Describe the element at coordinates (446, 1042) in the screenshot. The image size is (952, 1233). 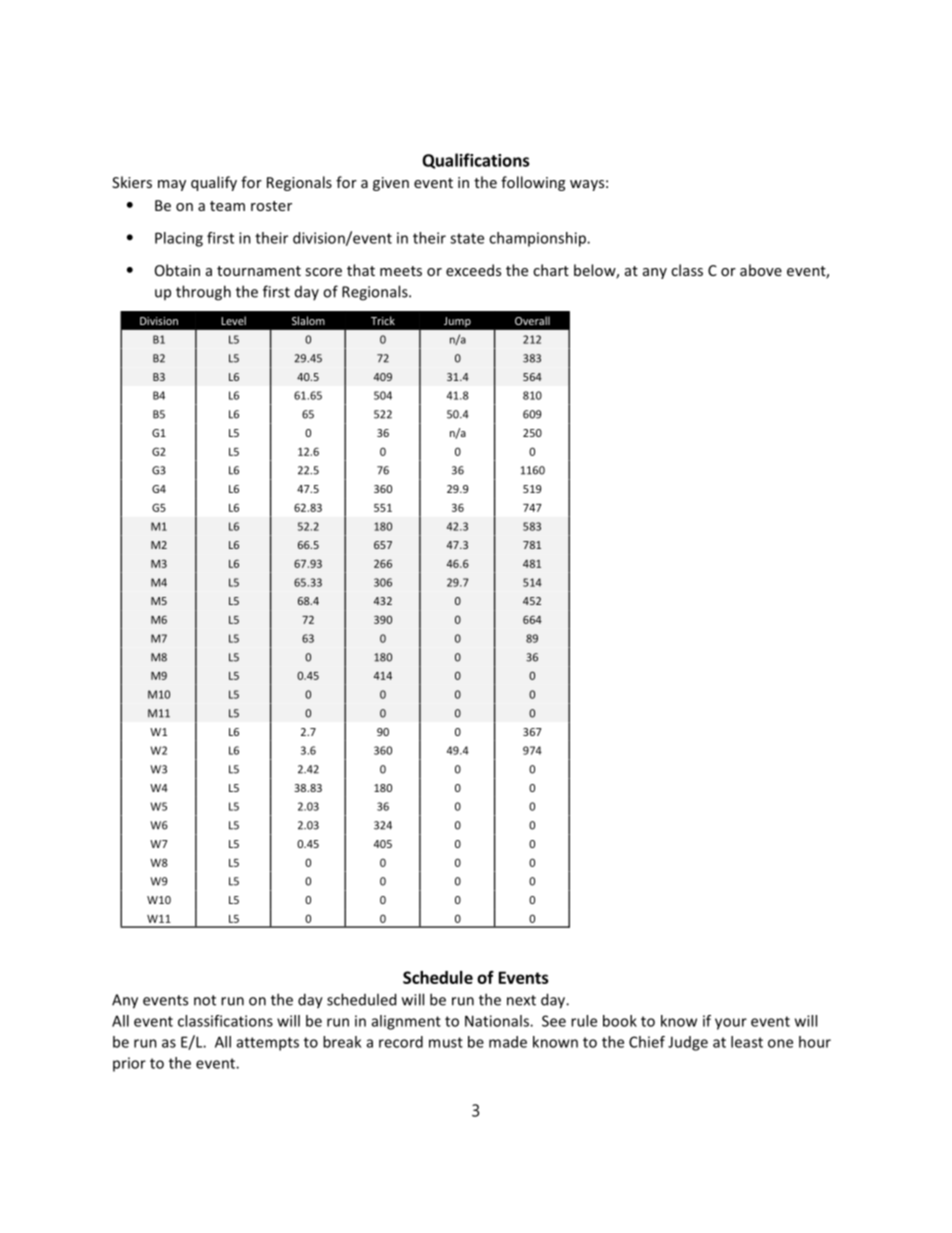
I see `must` at that location.
